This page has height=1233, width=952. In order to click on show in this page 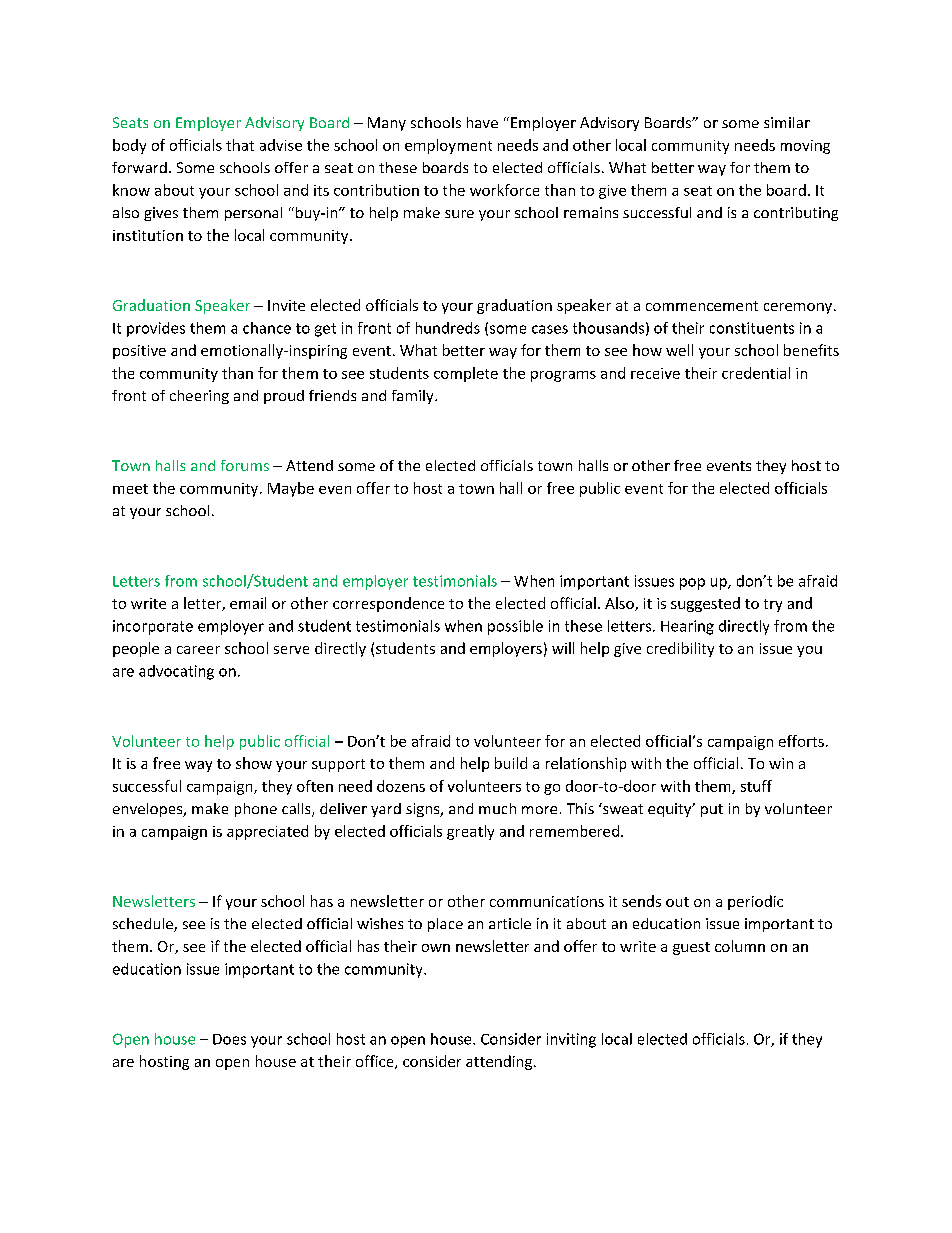, I will do `click(254, 763)`.
